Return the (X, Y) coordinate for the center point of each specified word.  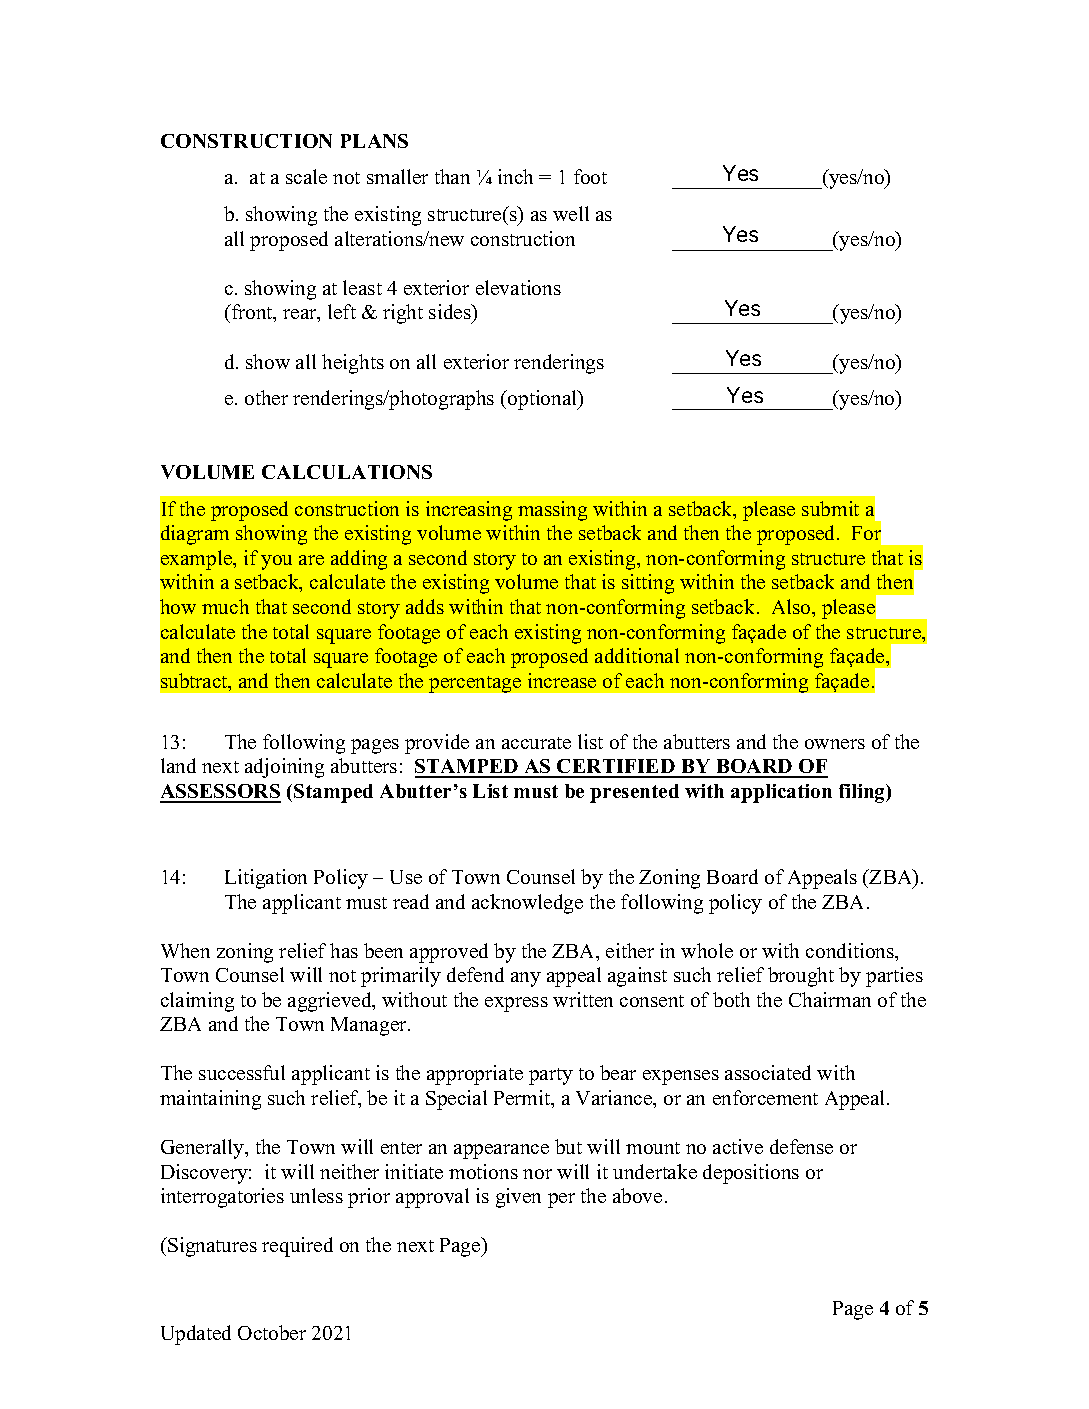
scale (306, 176)
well (571, 213)
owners (835, 744)
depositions (751, 1174)
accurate (536, 743)
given (518, 1198)
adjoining (284, 768)
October (272, 1332)
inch (515, 176)
